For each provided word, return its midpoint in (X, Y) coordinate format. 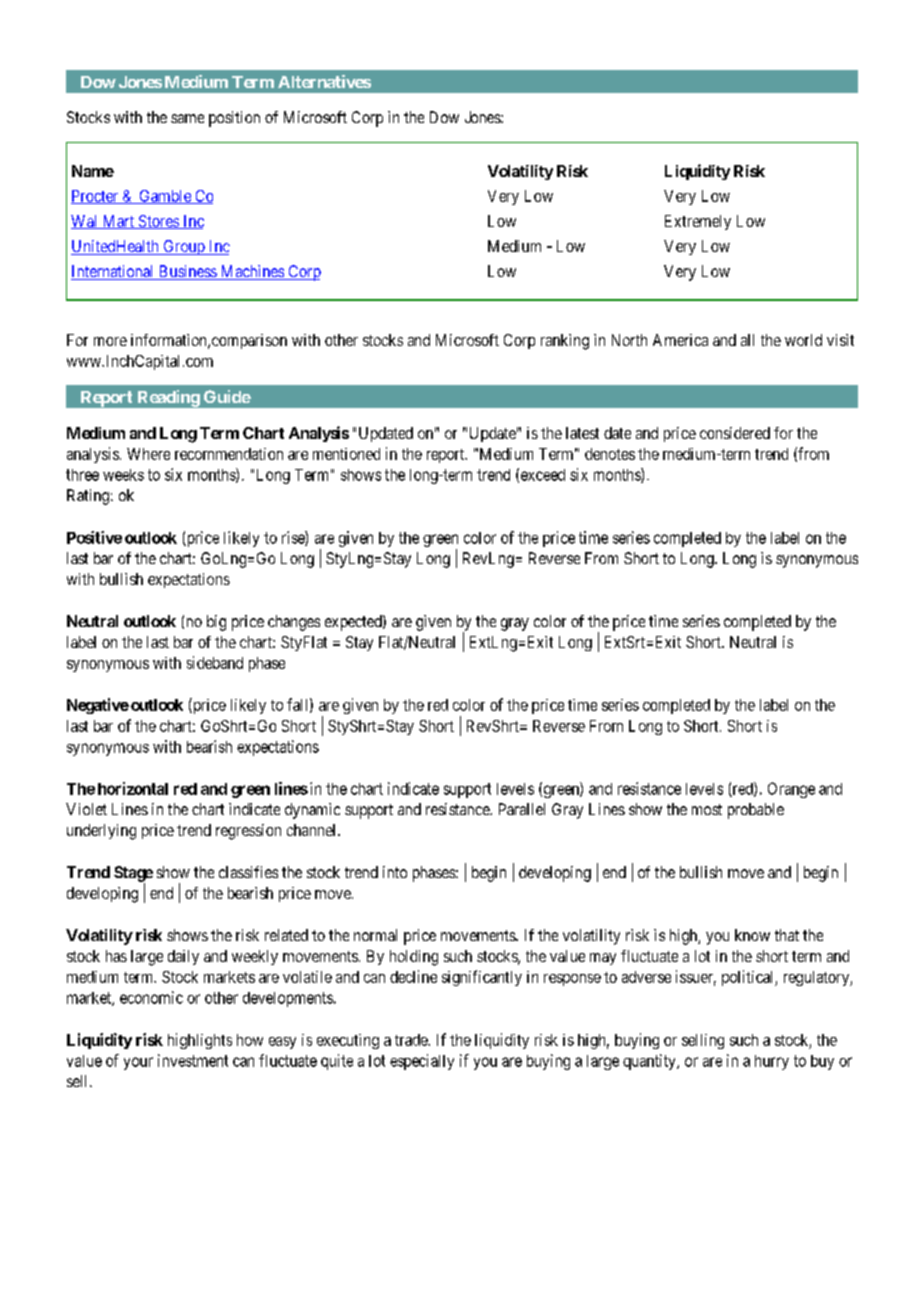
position (234, 119)
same (187, 118)
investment (193, 1060)
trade (412, 1040)
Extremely (698, 222)
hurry (772, 1062)
